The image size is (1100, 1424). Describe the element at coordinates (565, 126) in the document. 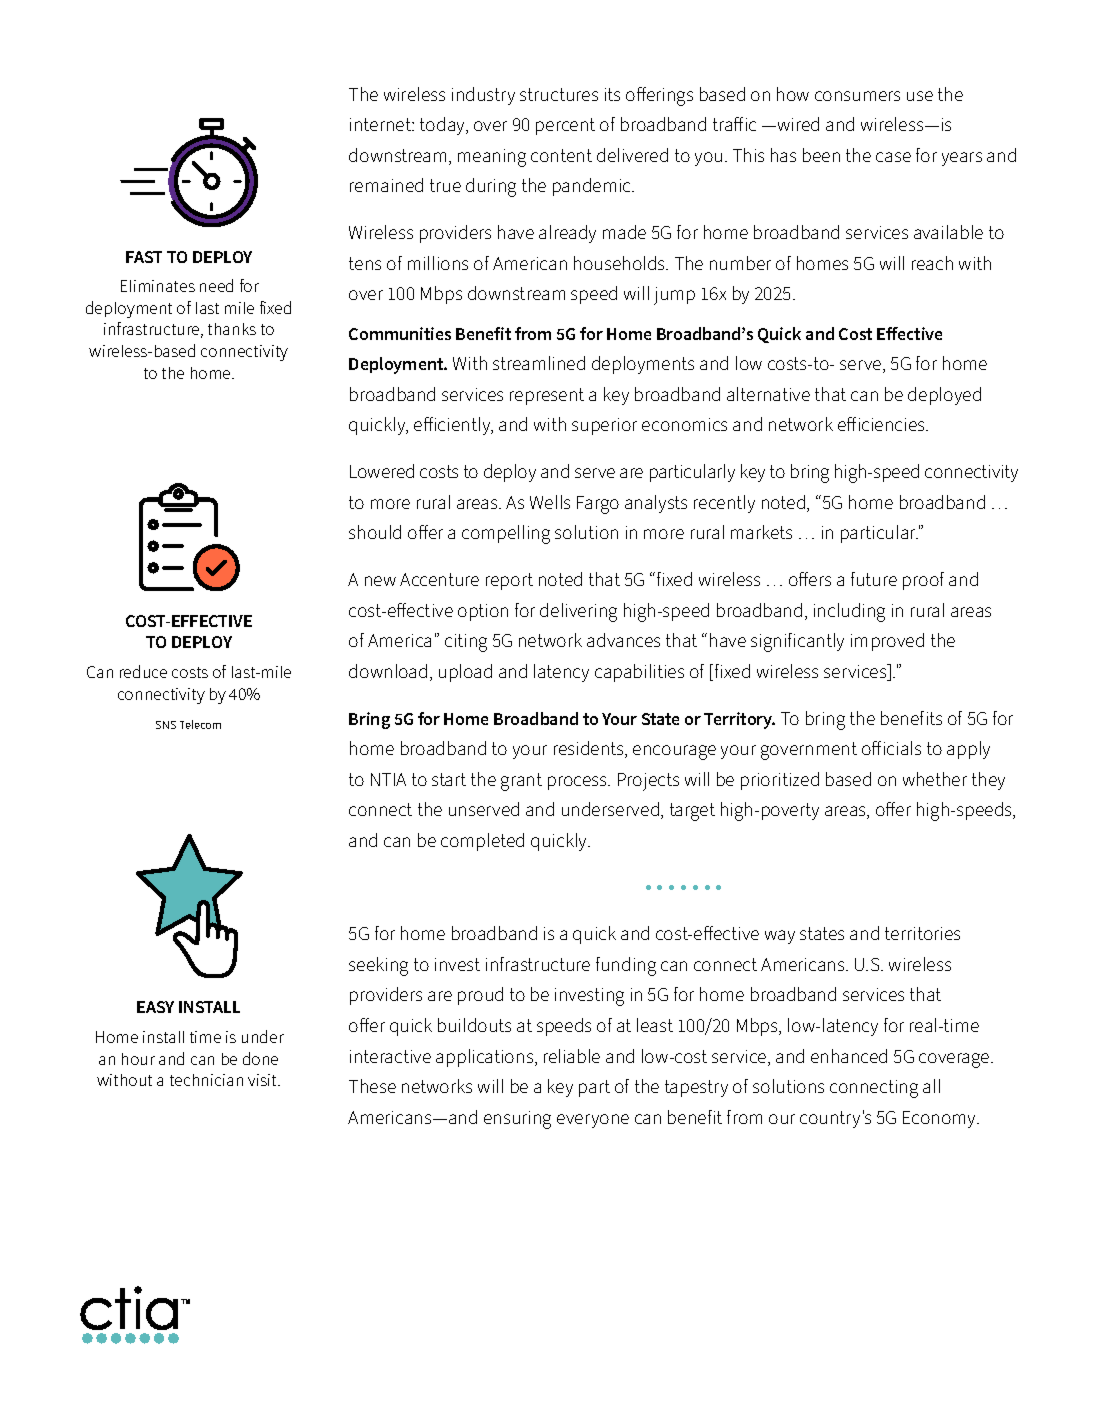

I see `percent` at that location.
